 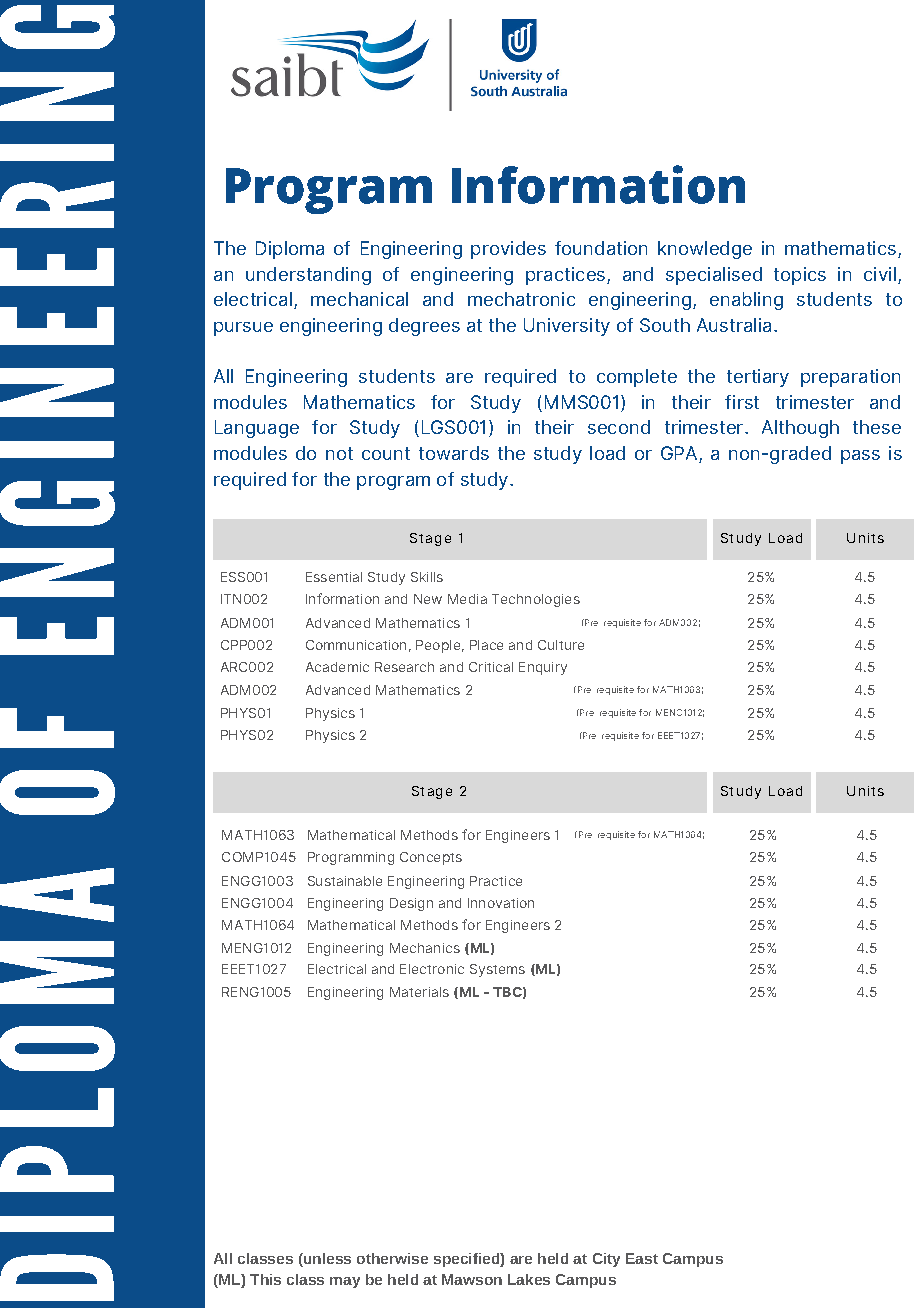 I want to click on East, so click(x=642, y=1258).
